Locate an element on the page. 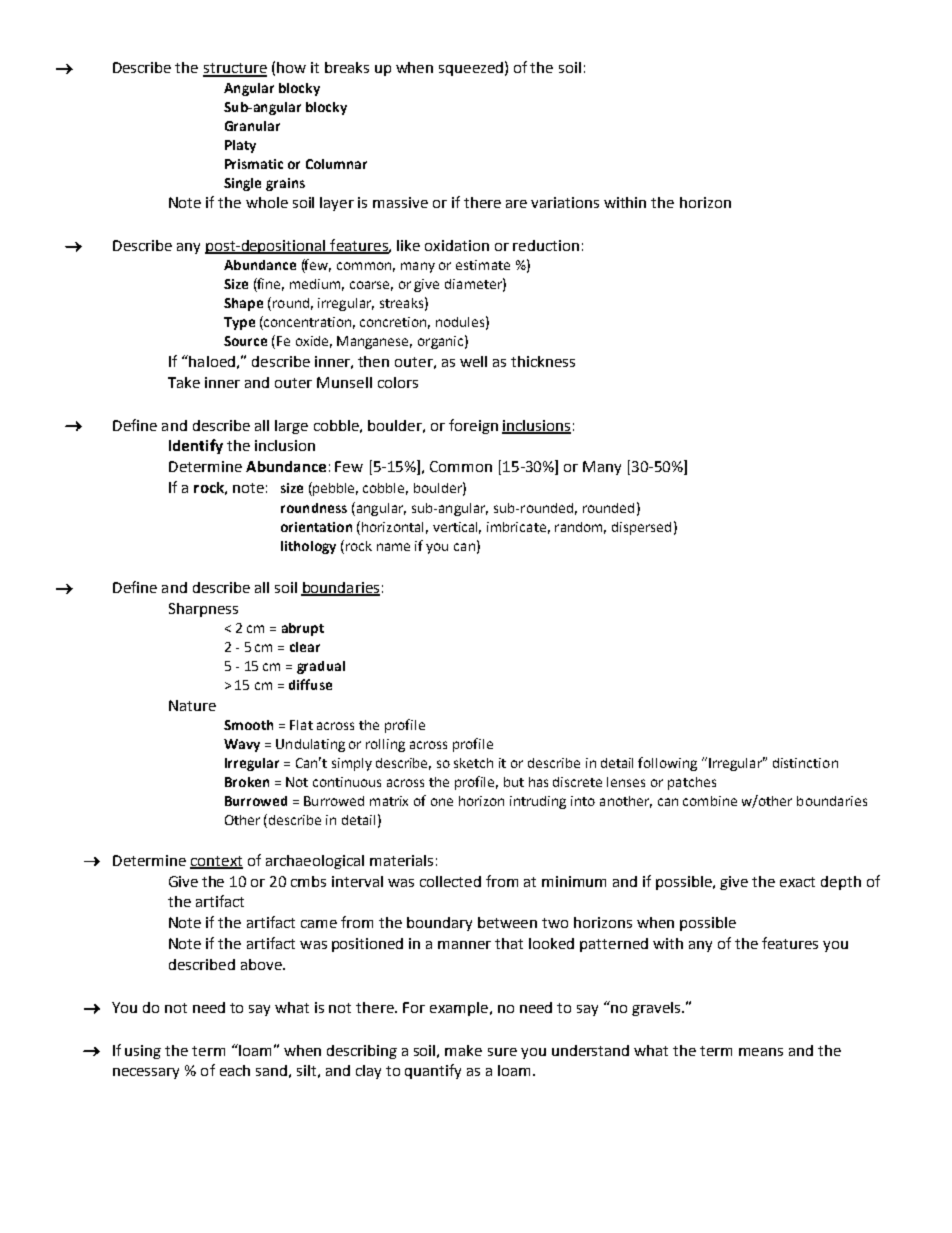 The height and width of the document is (1233, 952). dispersed is located at coordinates (641, 528).
